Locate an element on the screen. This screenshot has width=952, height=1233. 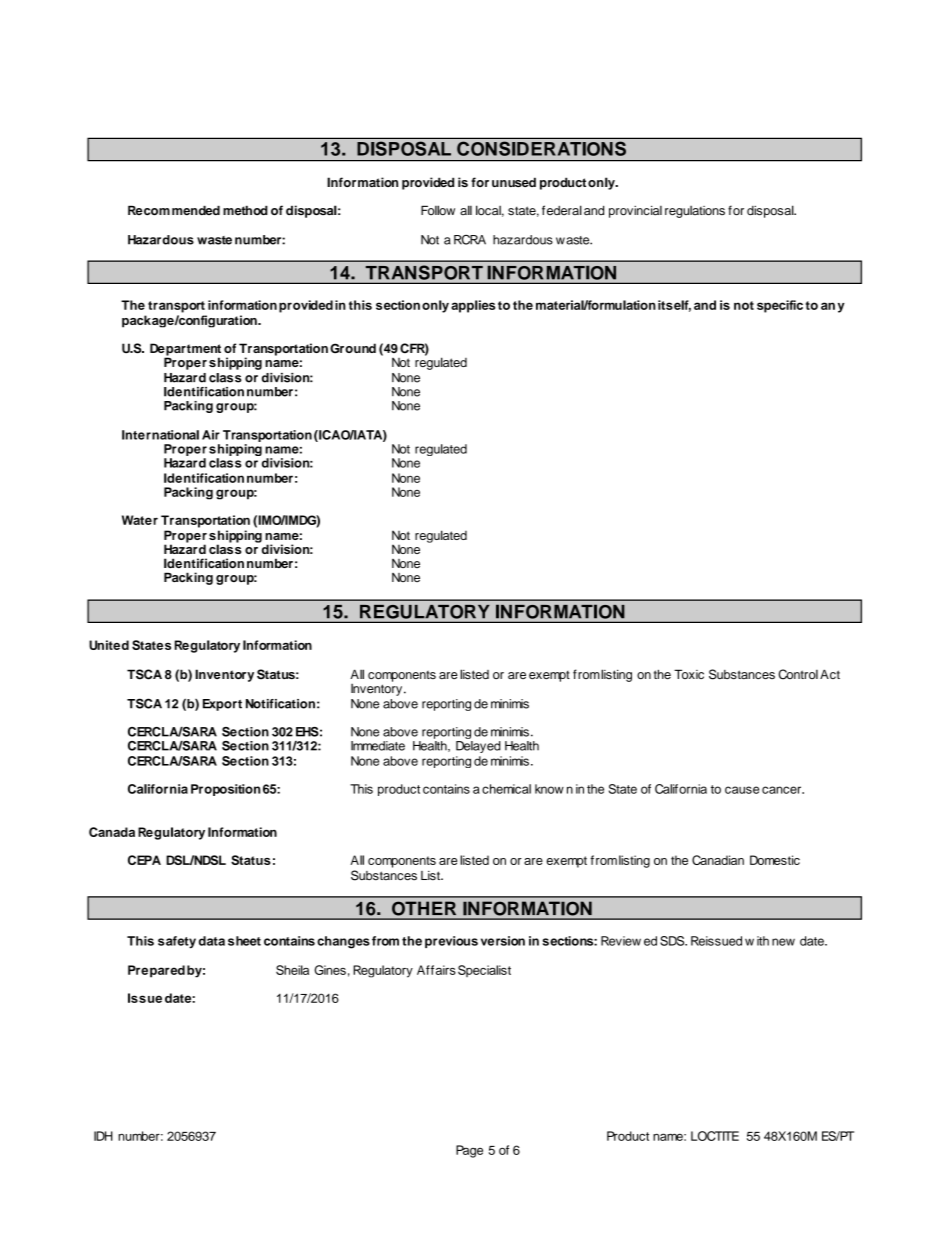
IDH is located at coordinates (103, 1136).
